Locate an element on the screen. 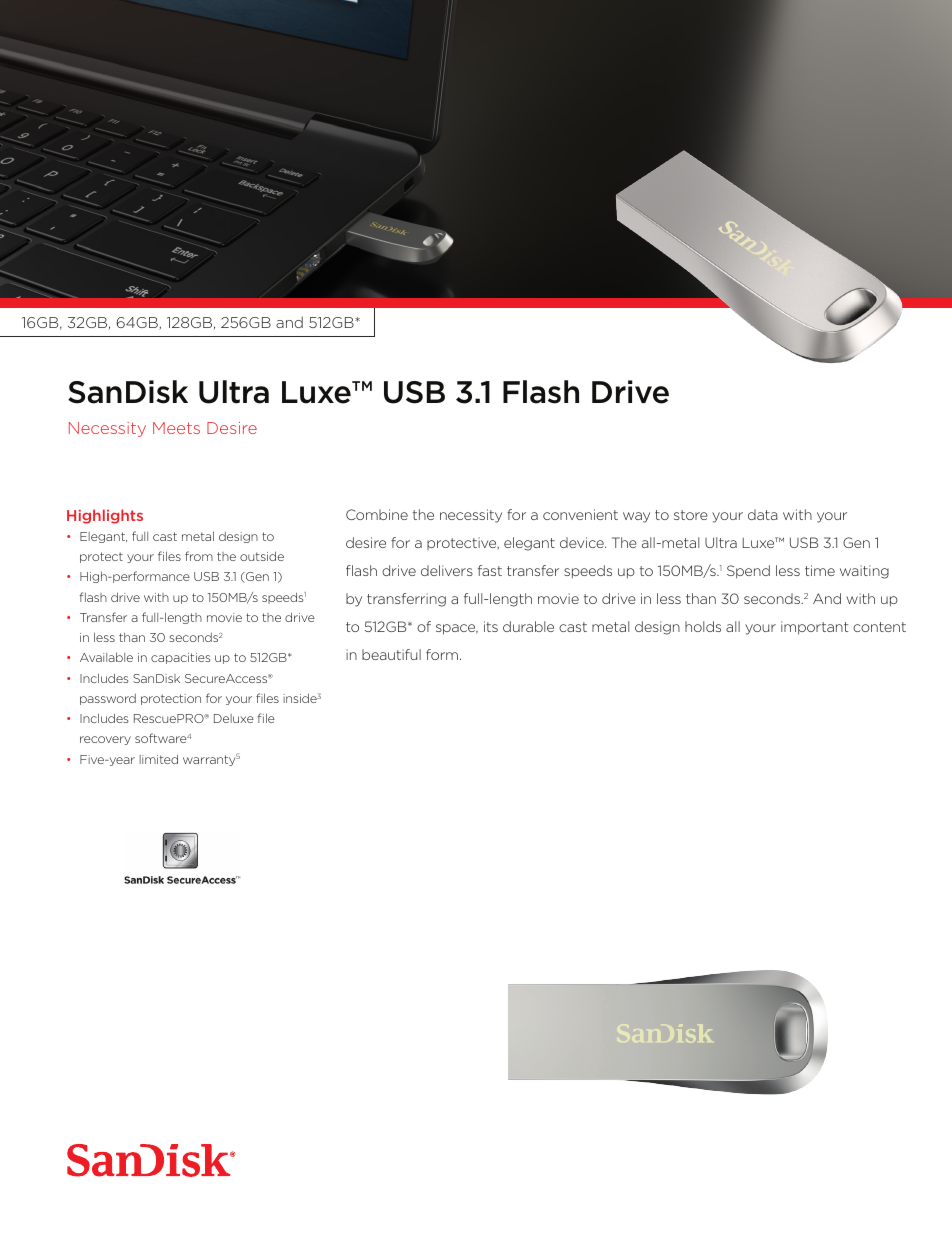 The image size is (952, 1233). store is located at coordinates (691, 515).
